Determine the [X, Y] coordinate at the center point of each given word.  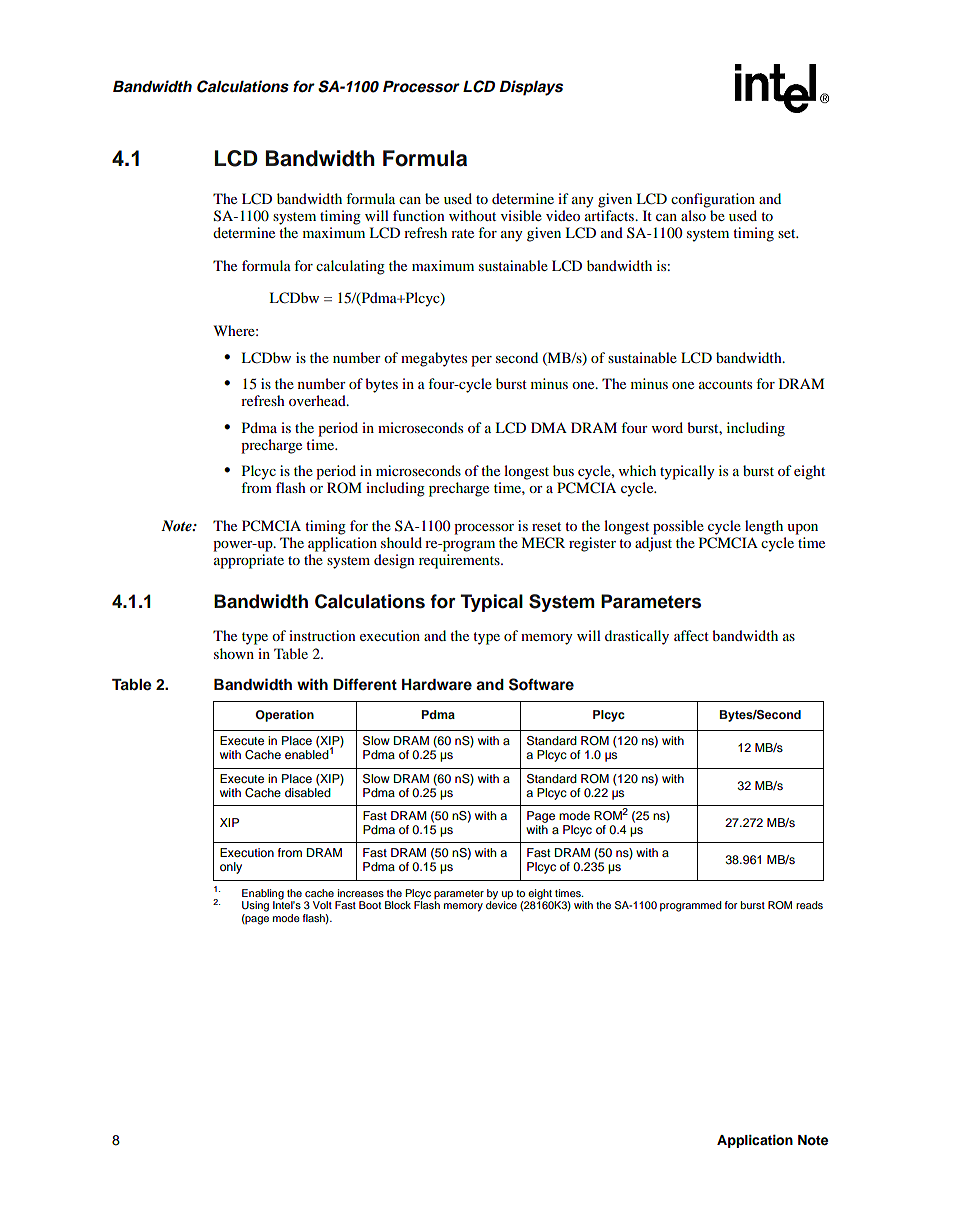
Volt [322, 905]
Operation [285, 716]
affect [691, 635]
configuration [713, 200]
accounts [725, 384]
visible [521, 215]
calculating [350, 267]
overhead [318, 400]
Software [541, 684]
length [764, 527]
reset [546, 526]
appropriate [249, 561]
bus [563, 470]
